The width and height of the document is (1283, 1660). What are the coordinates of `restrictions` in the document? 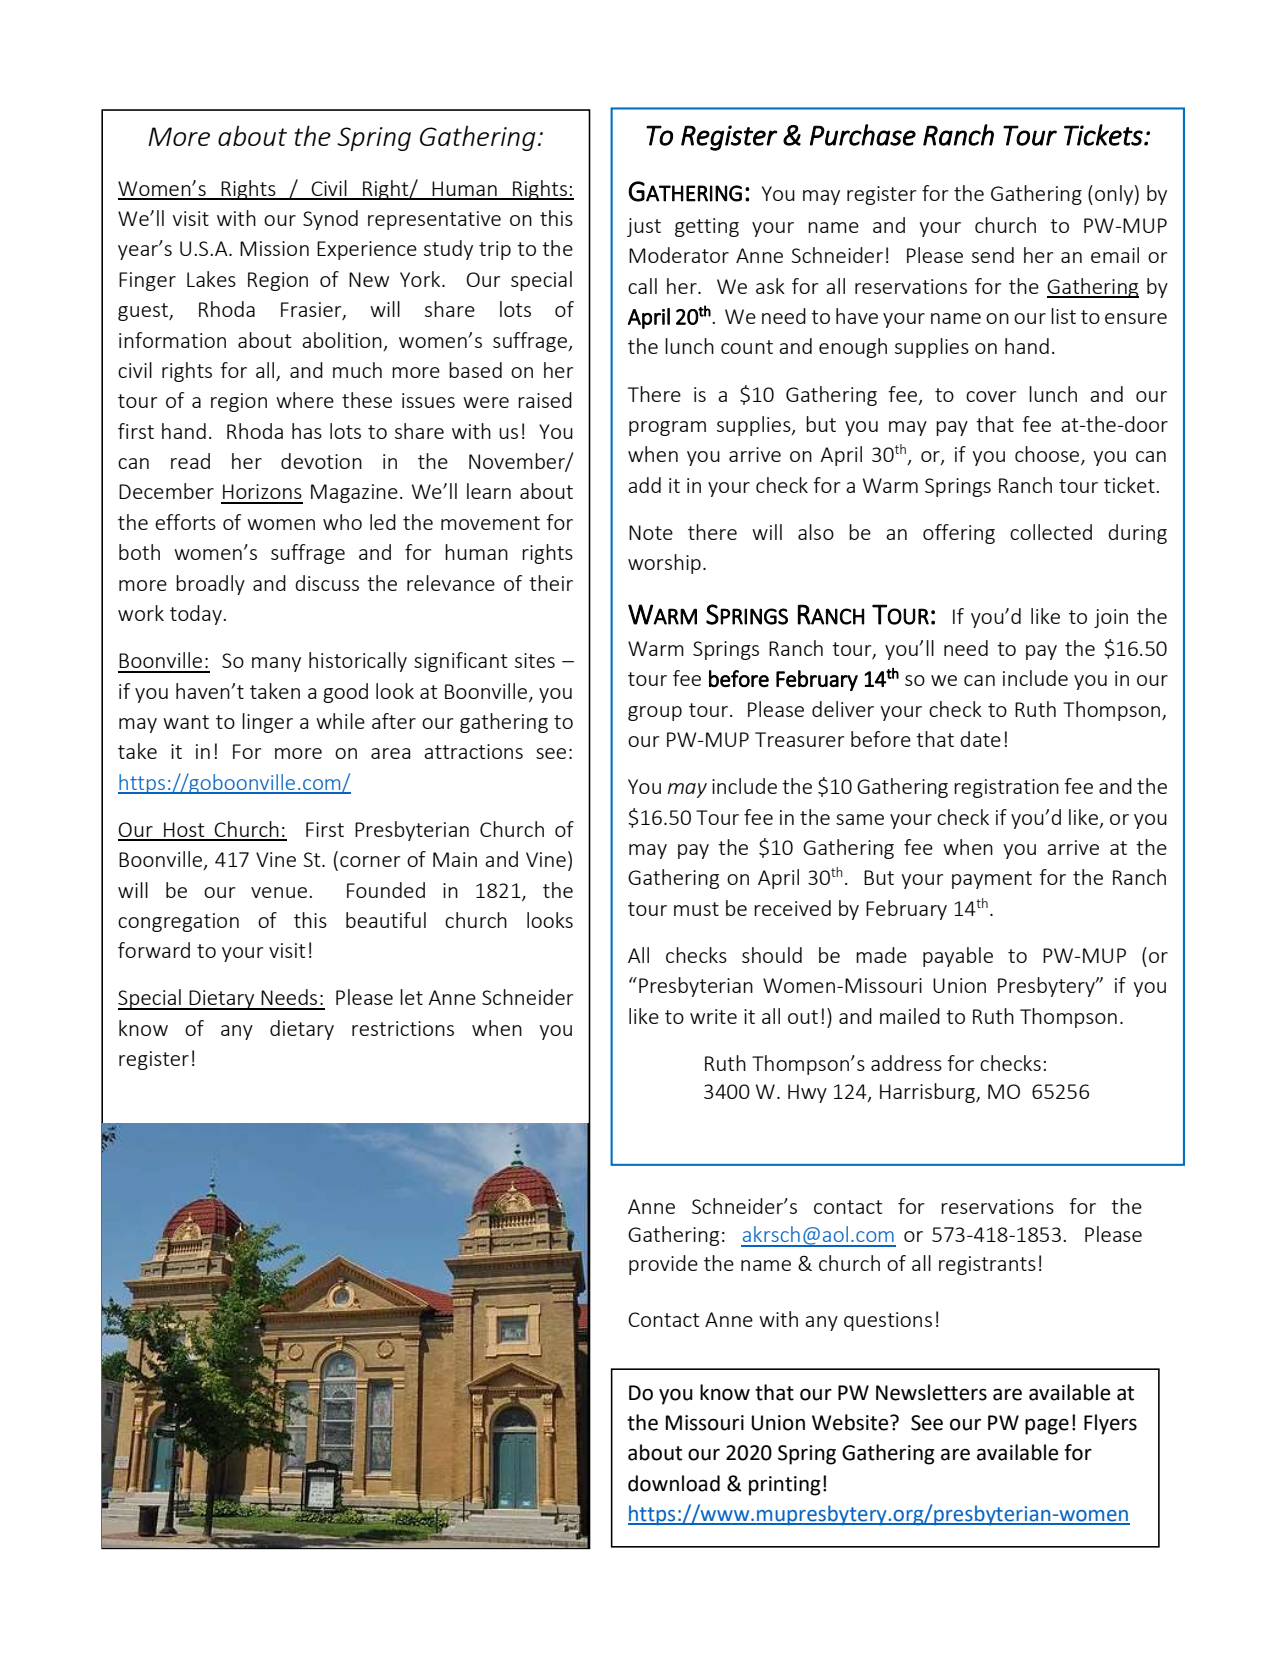 It's located at (403, 1028).
